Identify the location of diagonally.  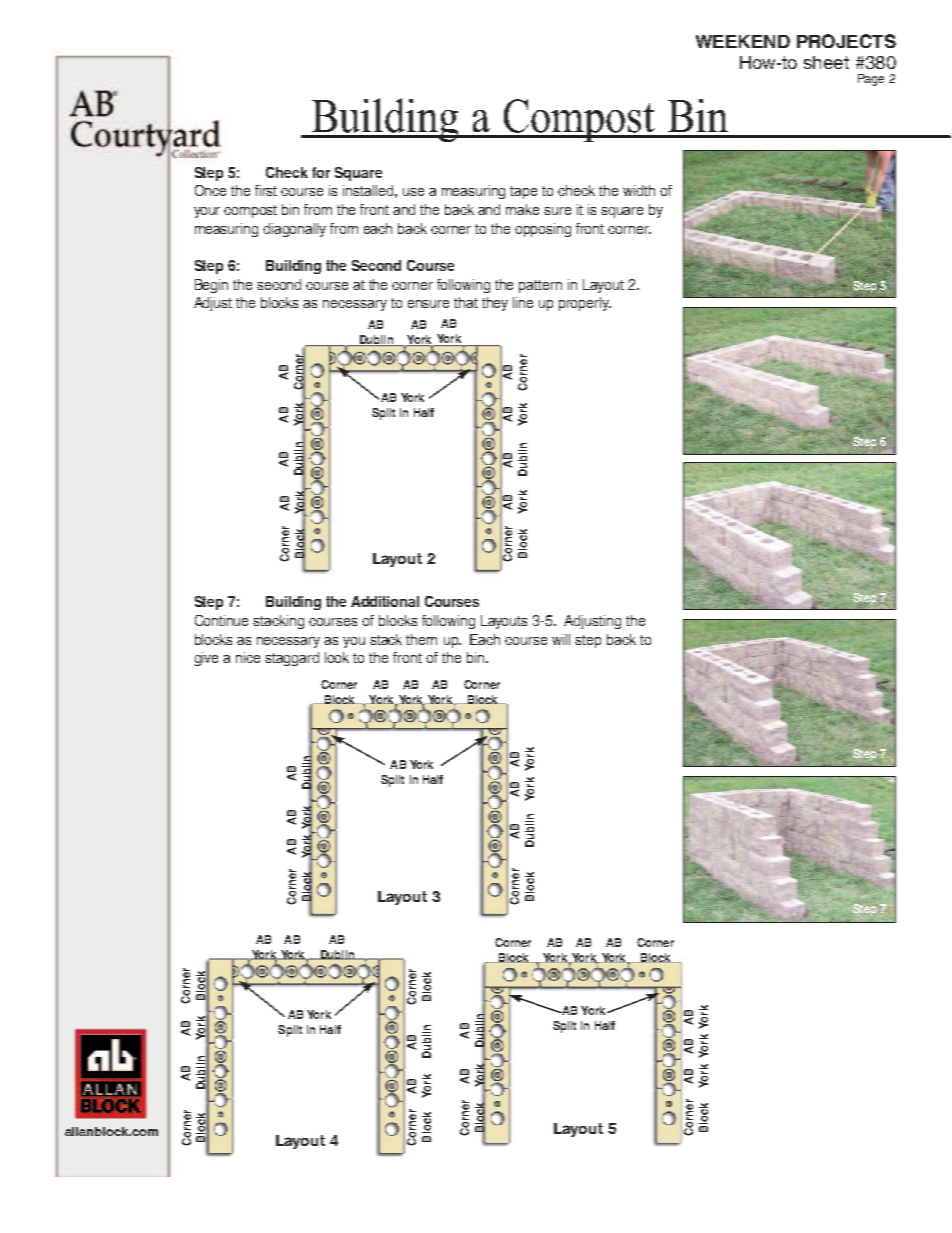
(294, 230).
